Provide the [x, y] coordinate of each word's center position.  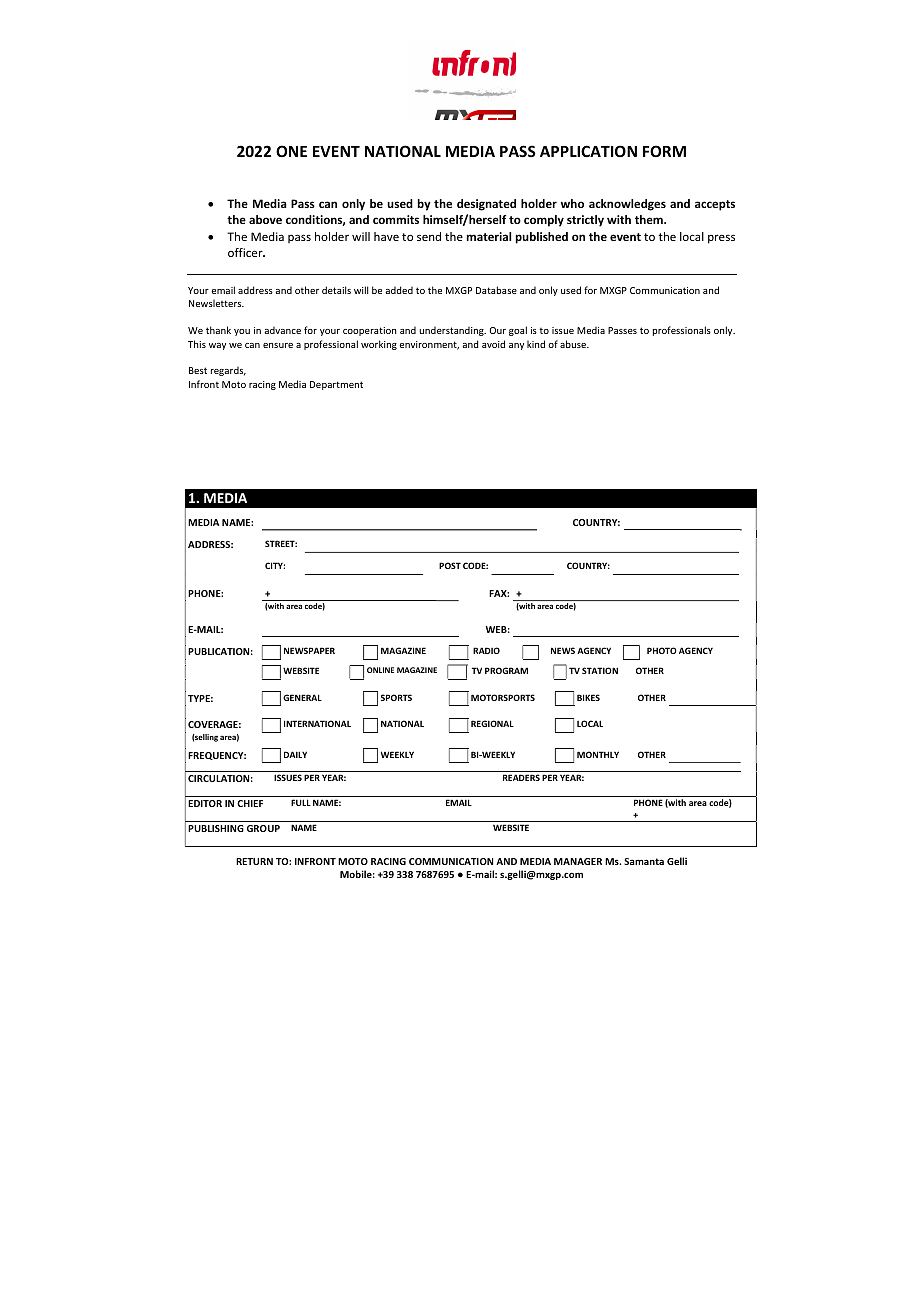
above [265, 219]
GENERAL [302, 697]
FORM [664, 151]
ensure [278, 345]
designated [486, 205]
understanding [452, 331]
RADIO [486, 650]
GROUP [263, 828]
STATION [600, 670]
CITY [275, 565]
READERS [521, 777]
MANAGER [578, 861]
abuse [574, 344]
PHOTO [662, 650]
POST [450, 565]
